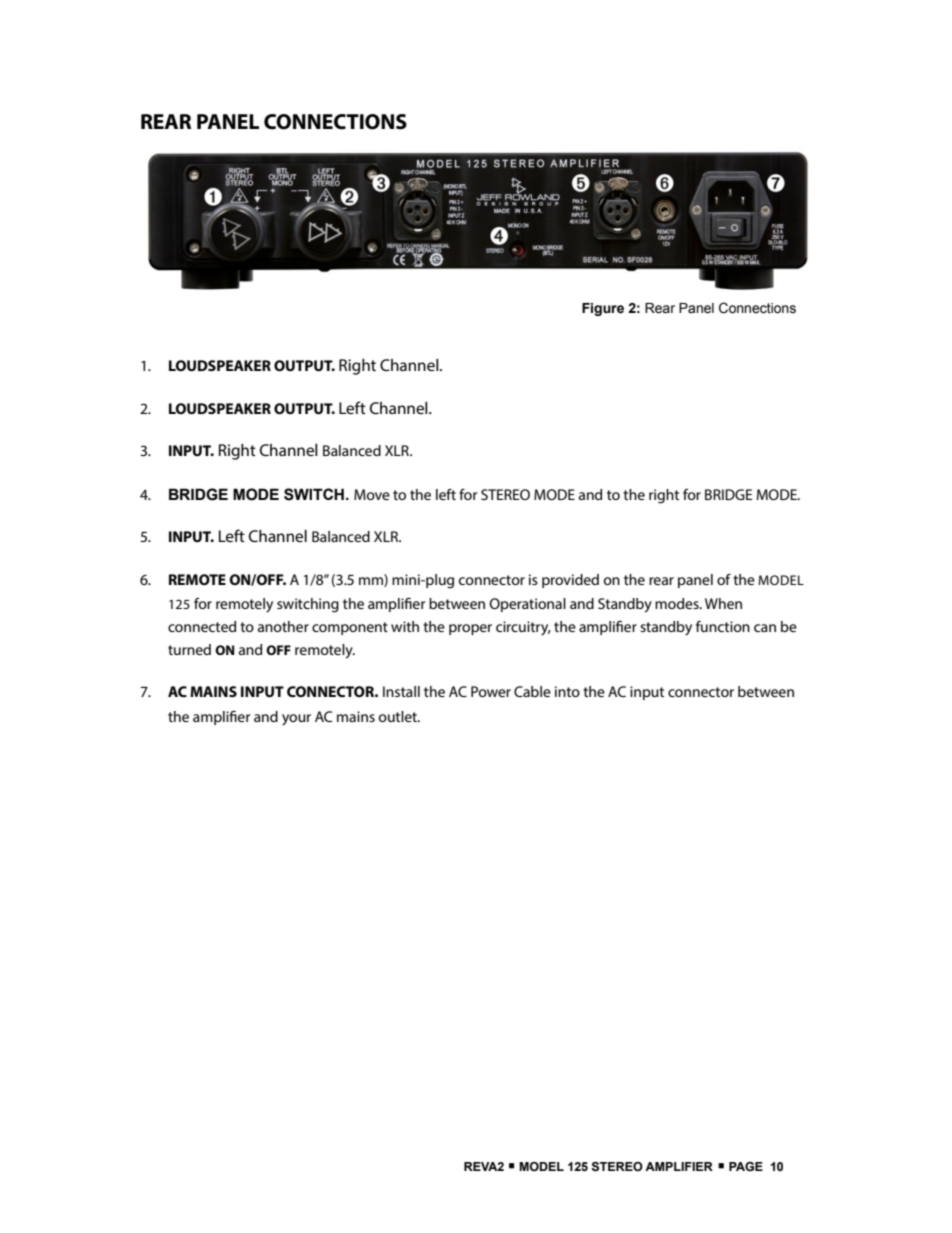 This screenshot has width=952, height=1233. What do you see at coordinates (296, 720) in the screenshot?
I see `your` at bounding box center [296, 720].
